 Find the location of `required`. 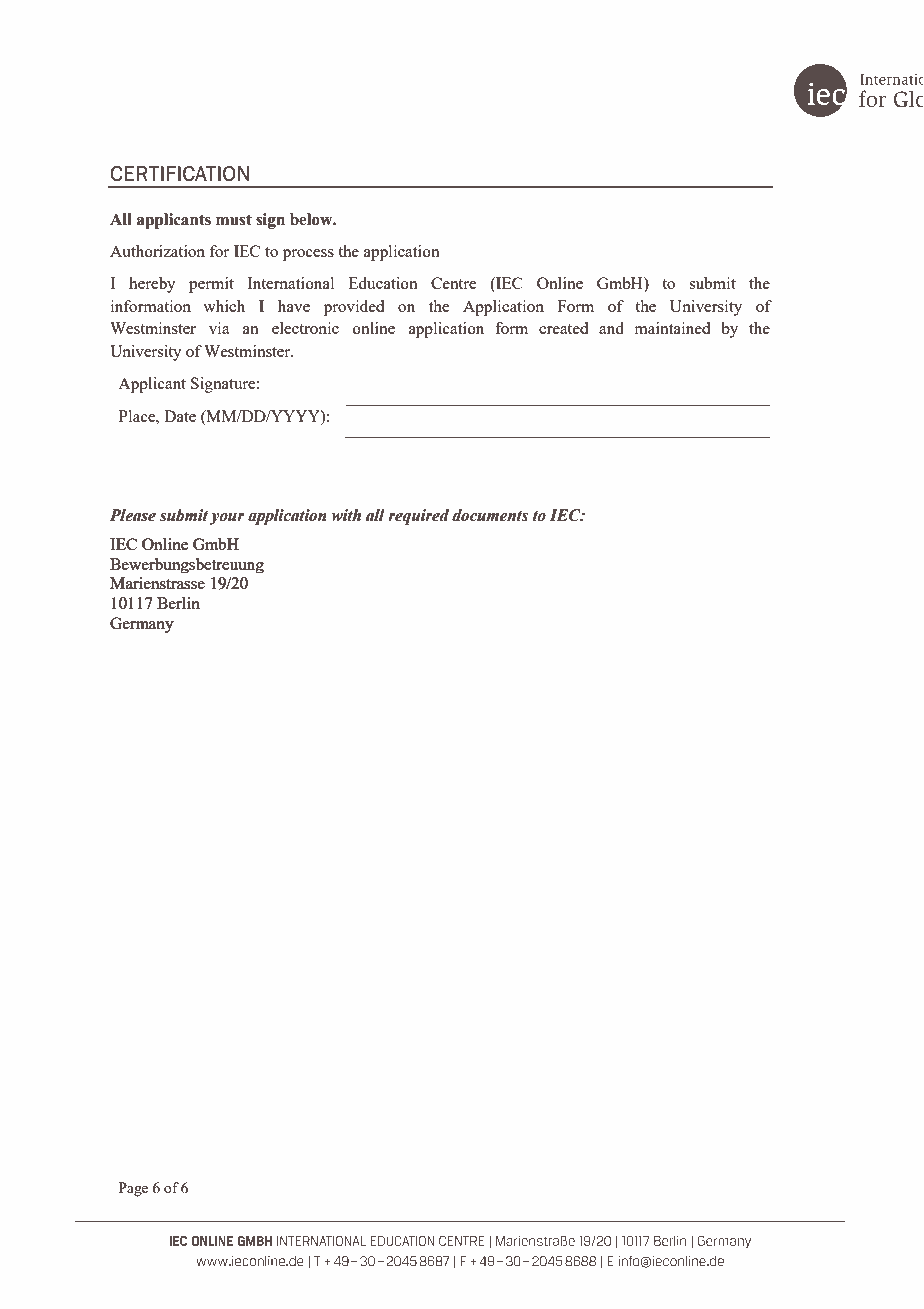

required is located at coordinates (418, 517).
